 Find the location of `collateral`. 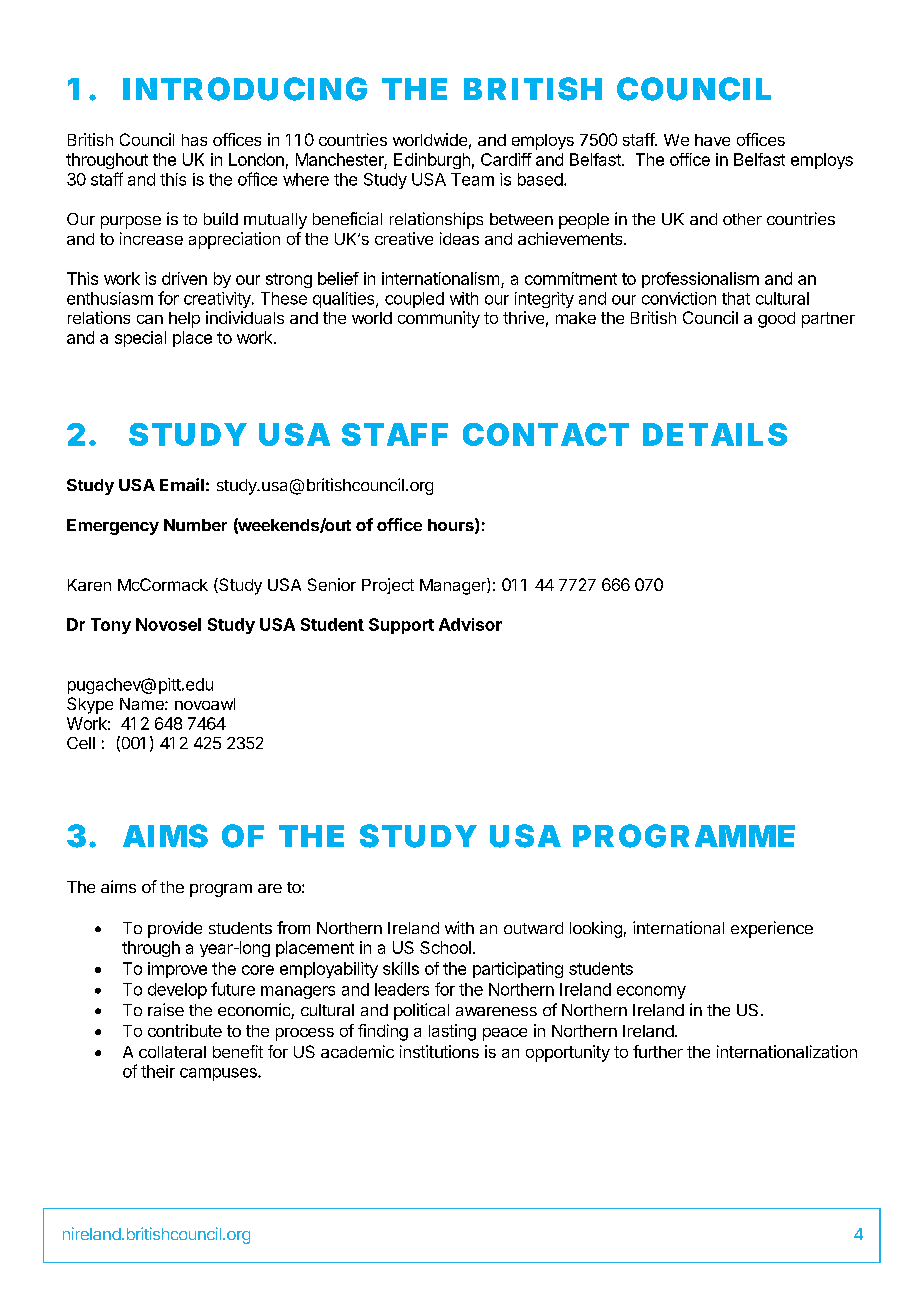

collateral is located at coordinates (172, 1052).
